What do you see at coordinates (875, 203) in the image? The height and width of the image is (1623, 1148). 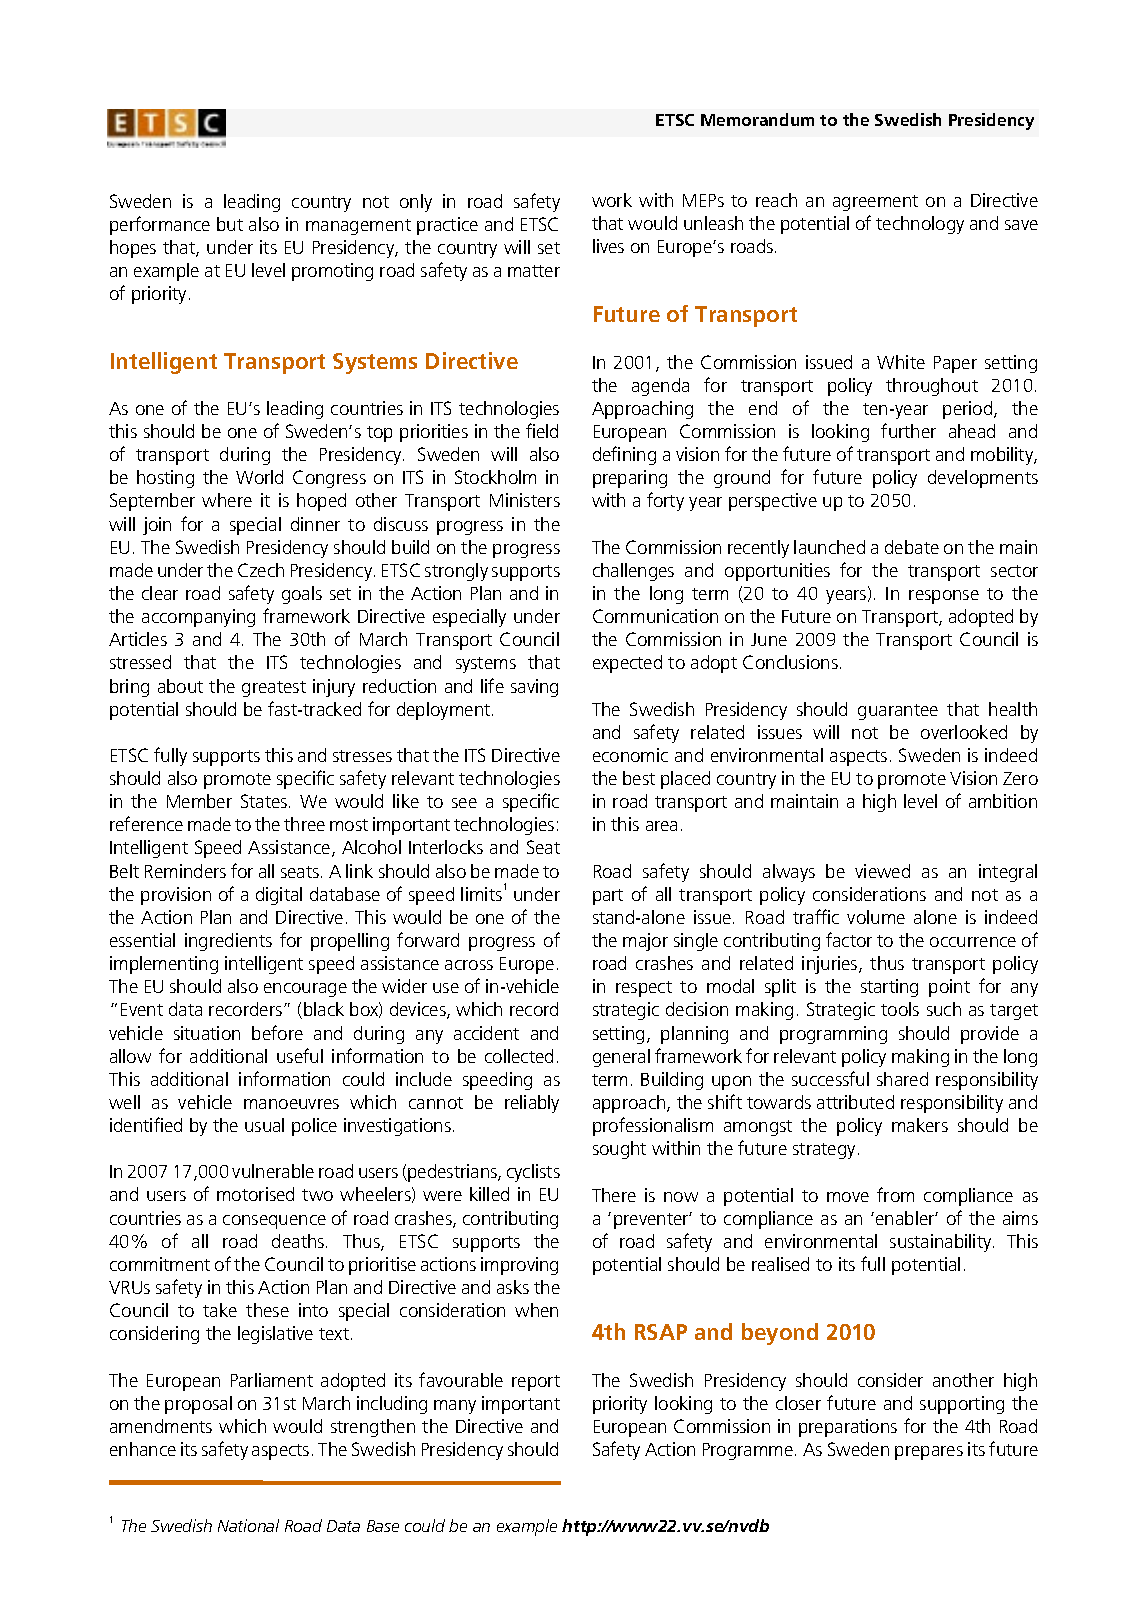 I see `agreement` at bounding box center [875, 203].
